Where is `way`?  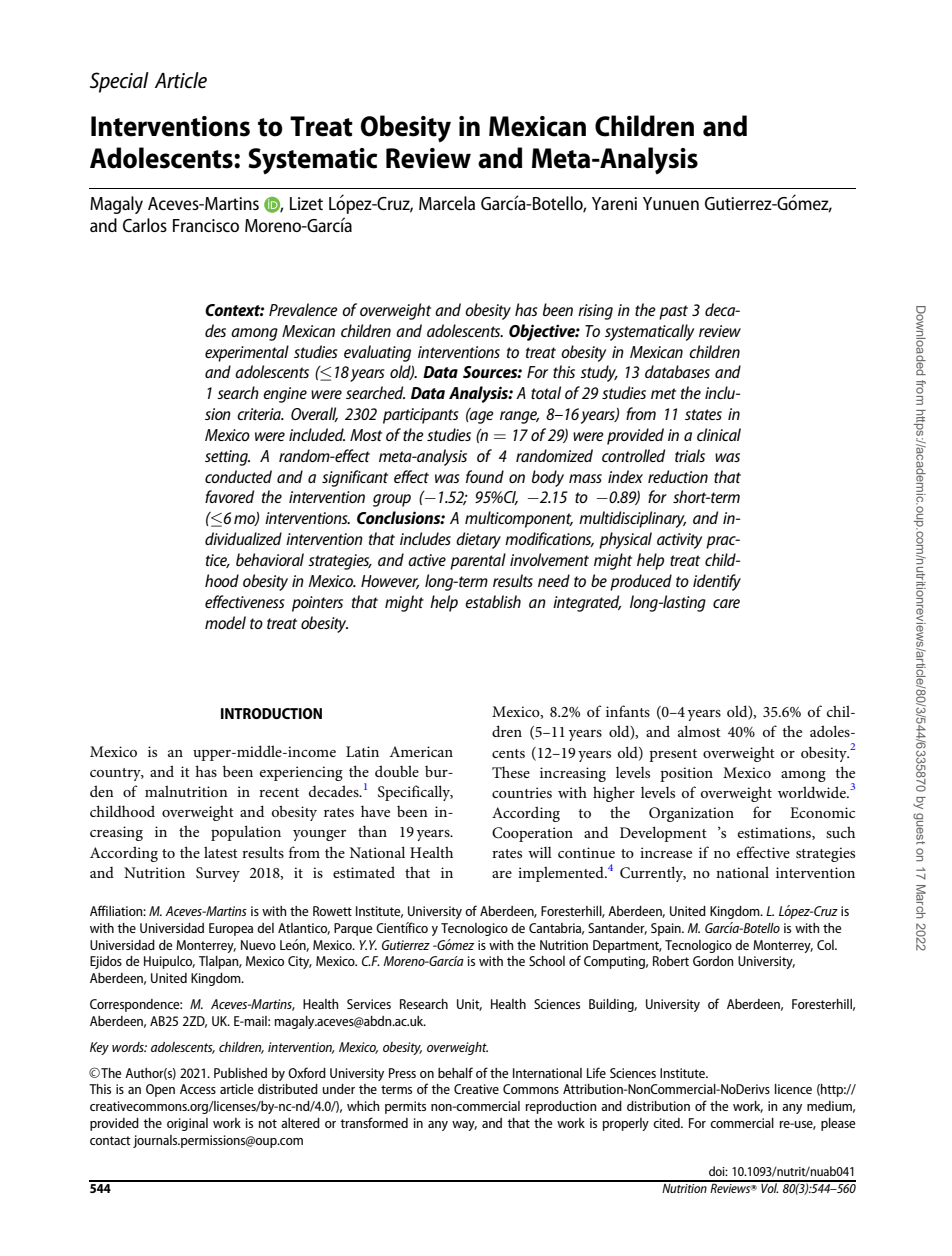
way is located at coordinates (464, 1126).
